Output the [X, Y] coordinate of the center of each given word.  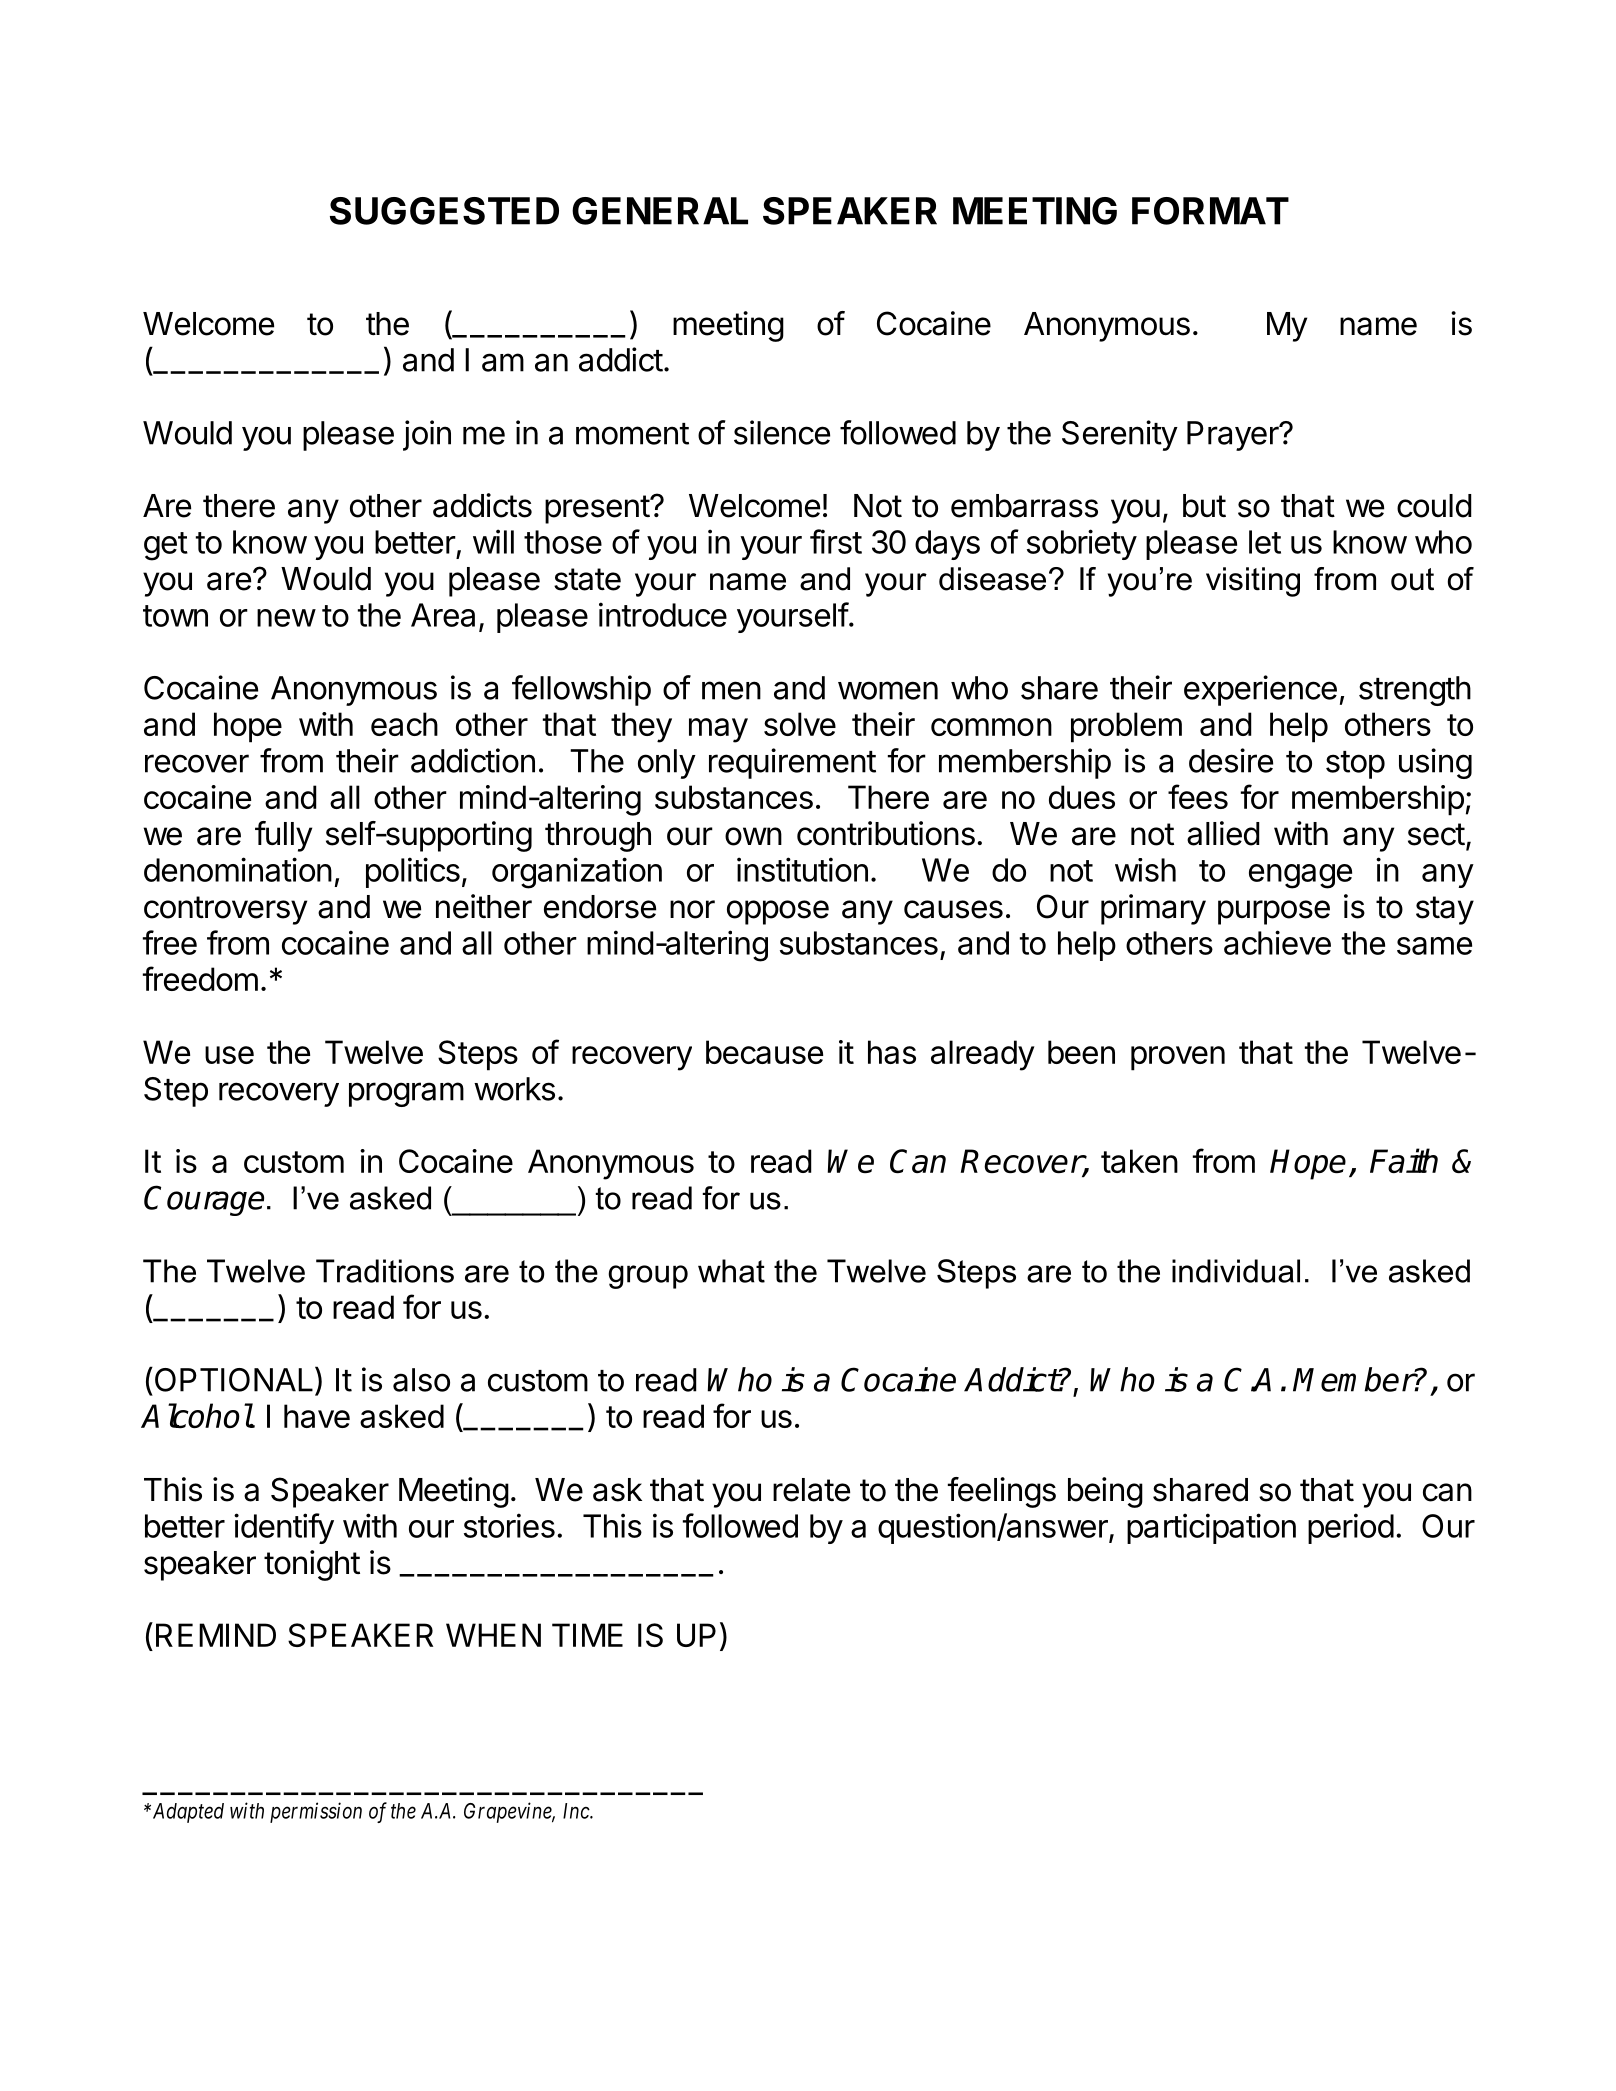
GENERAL [660, 211]
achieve [1277, 942]
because [764, 1052]
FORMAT [1210, 211]
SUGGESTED [444, 211]
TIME [587, 1635]
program [406, 1094]
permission [316, 1812]
